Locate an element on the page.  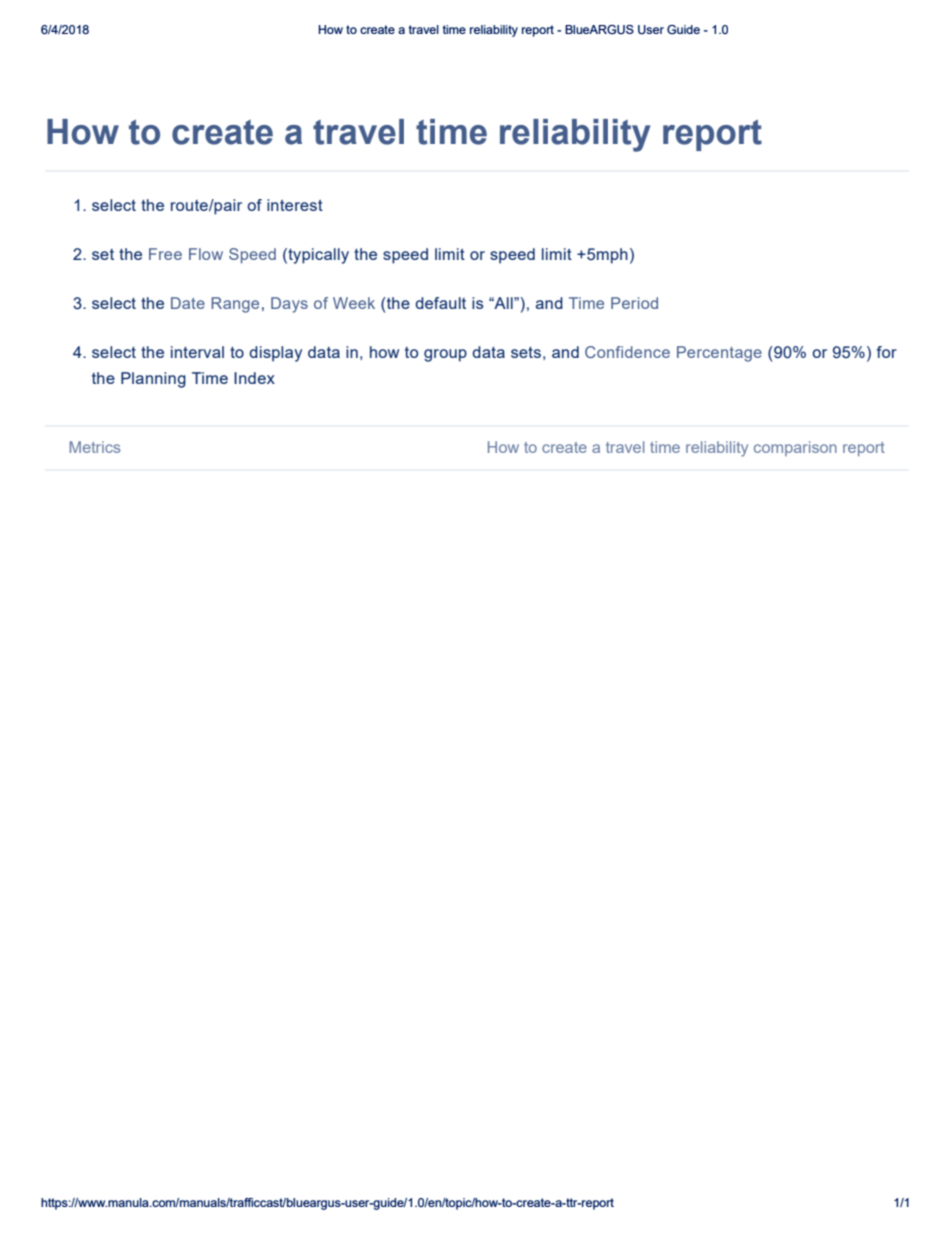
group is located at coordinates (445, 355).
